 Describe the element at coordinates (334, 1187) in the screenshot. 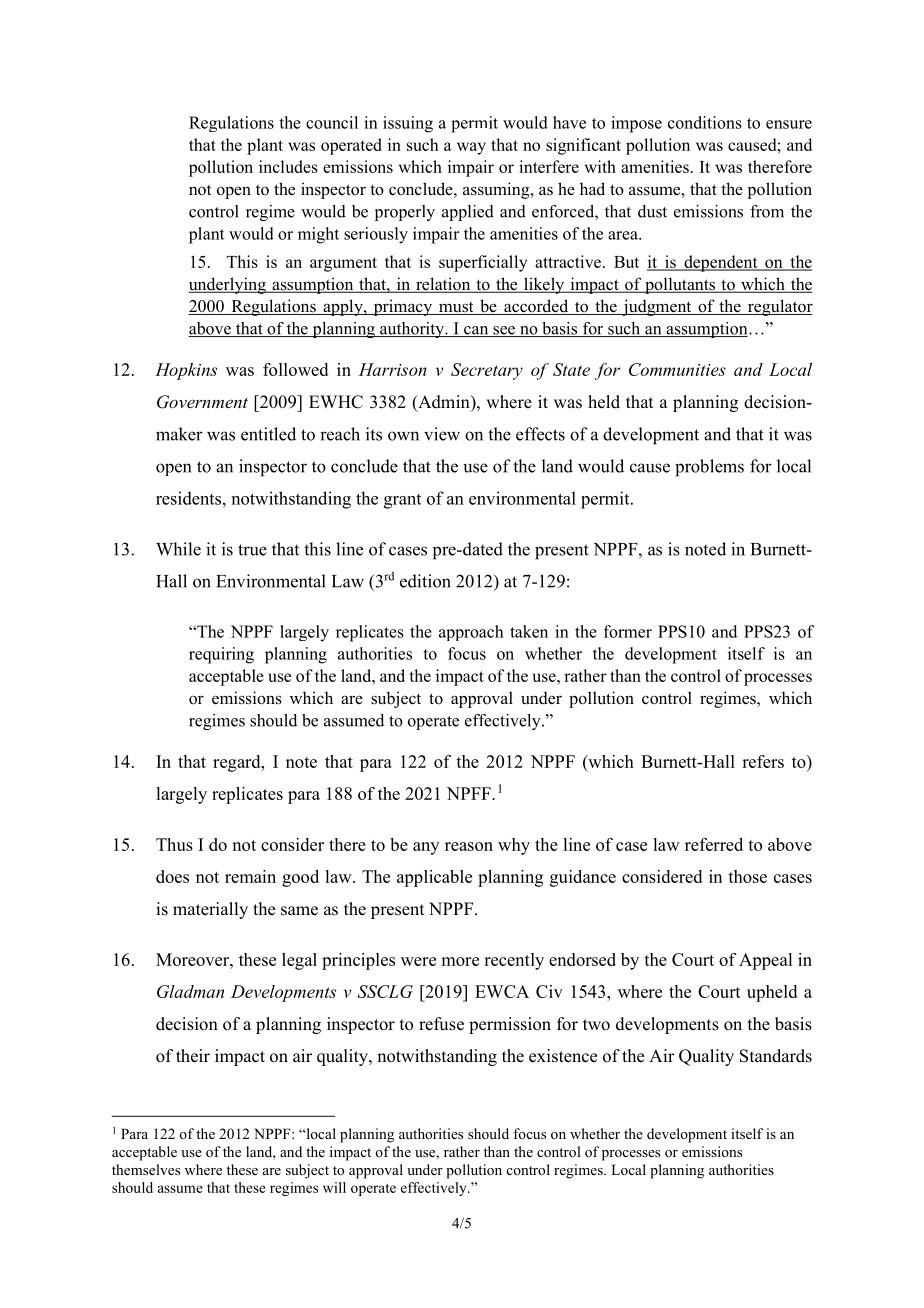

I see `will` at that location.
